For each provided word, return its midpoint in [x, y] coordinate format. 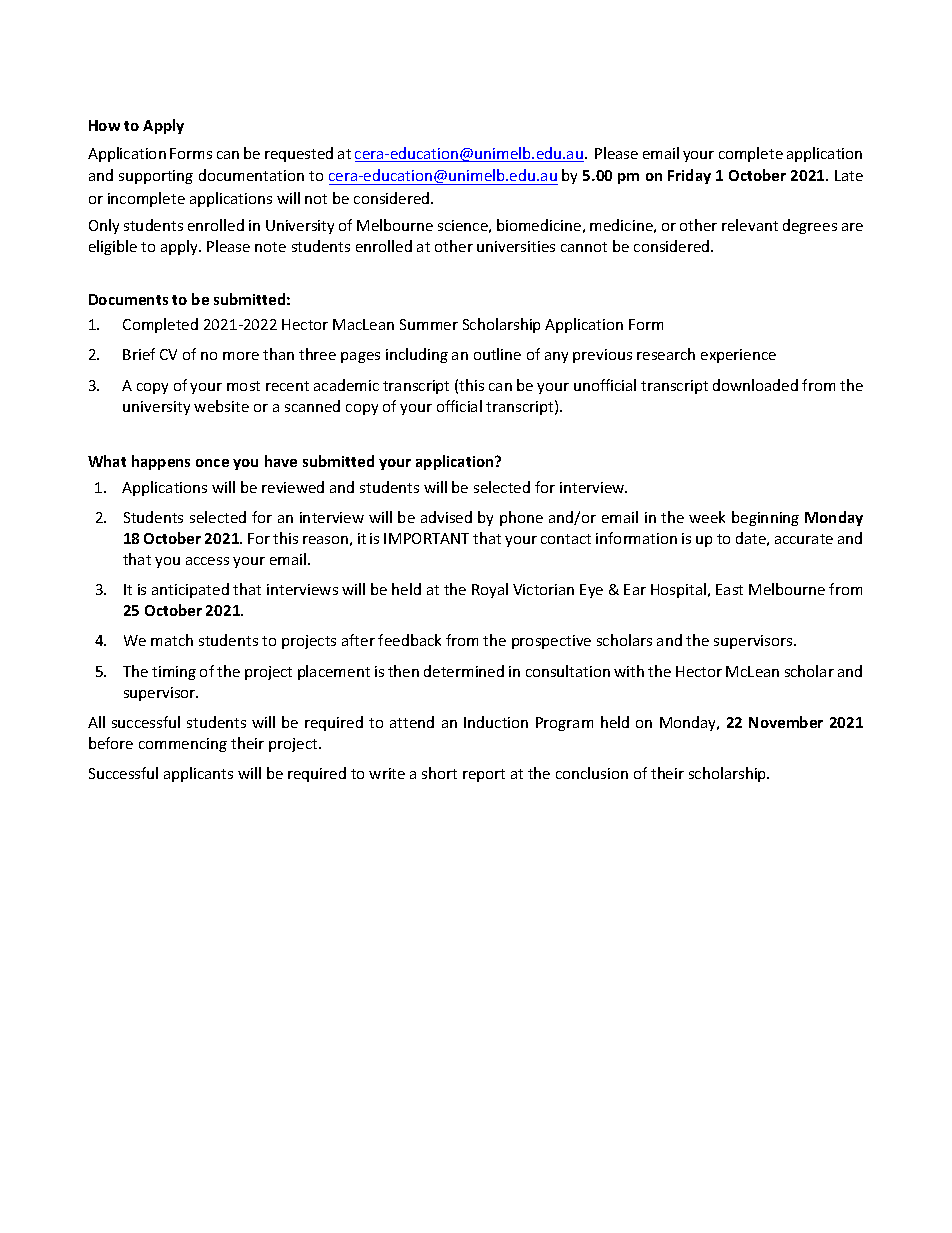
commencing [183, 745]
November [786, 722]
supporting [156, 177]
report [484, 775]
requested [299, 154]
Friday [689, 176]
